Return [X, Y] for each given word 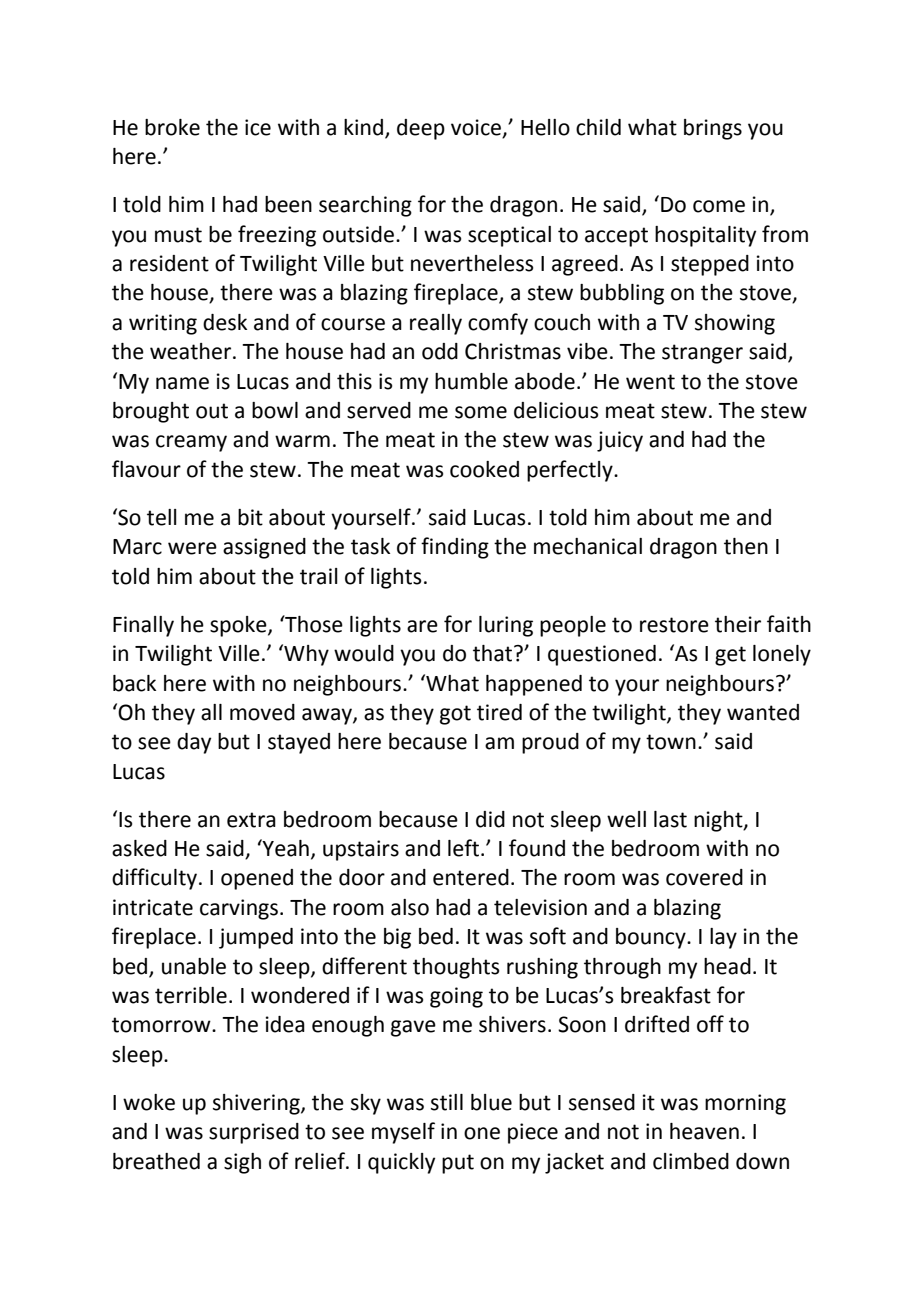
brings [713, 129]
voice [477, 128]
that [494, 653]
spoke [239, 626]
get [730, 656]
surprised [254, 1133]
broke [172, 127]
